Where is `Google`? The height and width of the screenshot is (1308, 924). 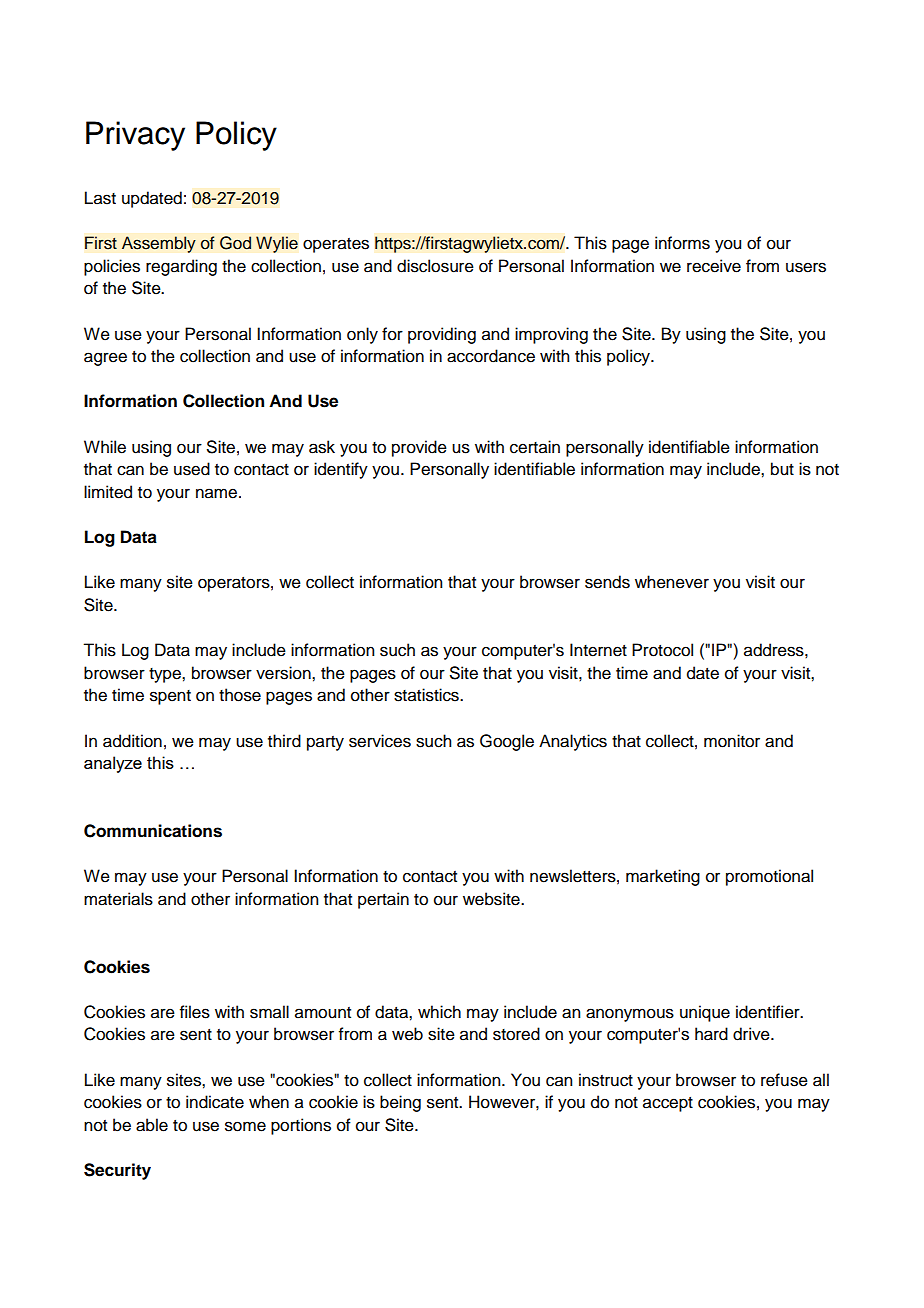 Google is located at coordinates (507, 742).
